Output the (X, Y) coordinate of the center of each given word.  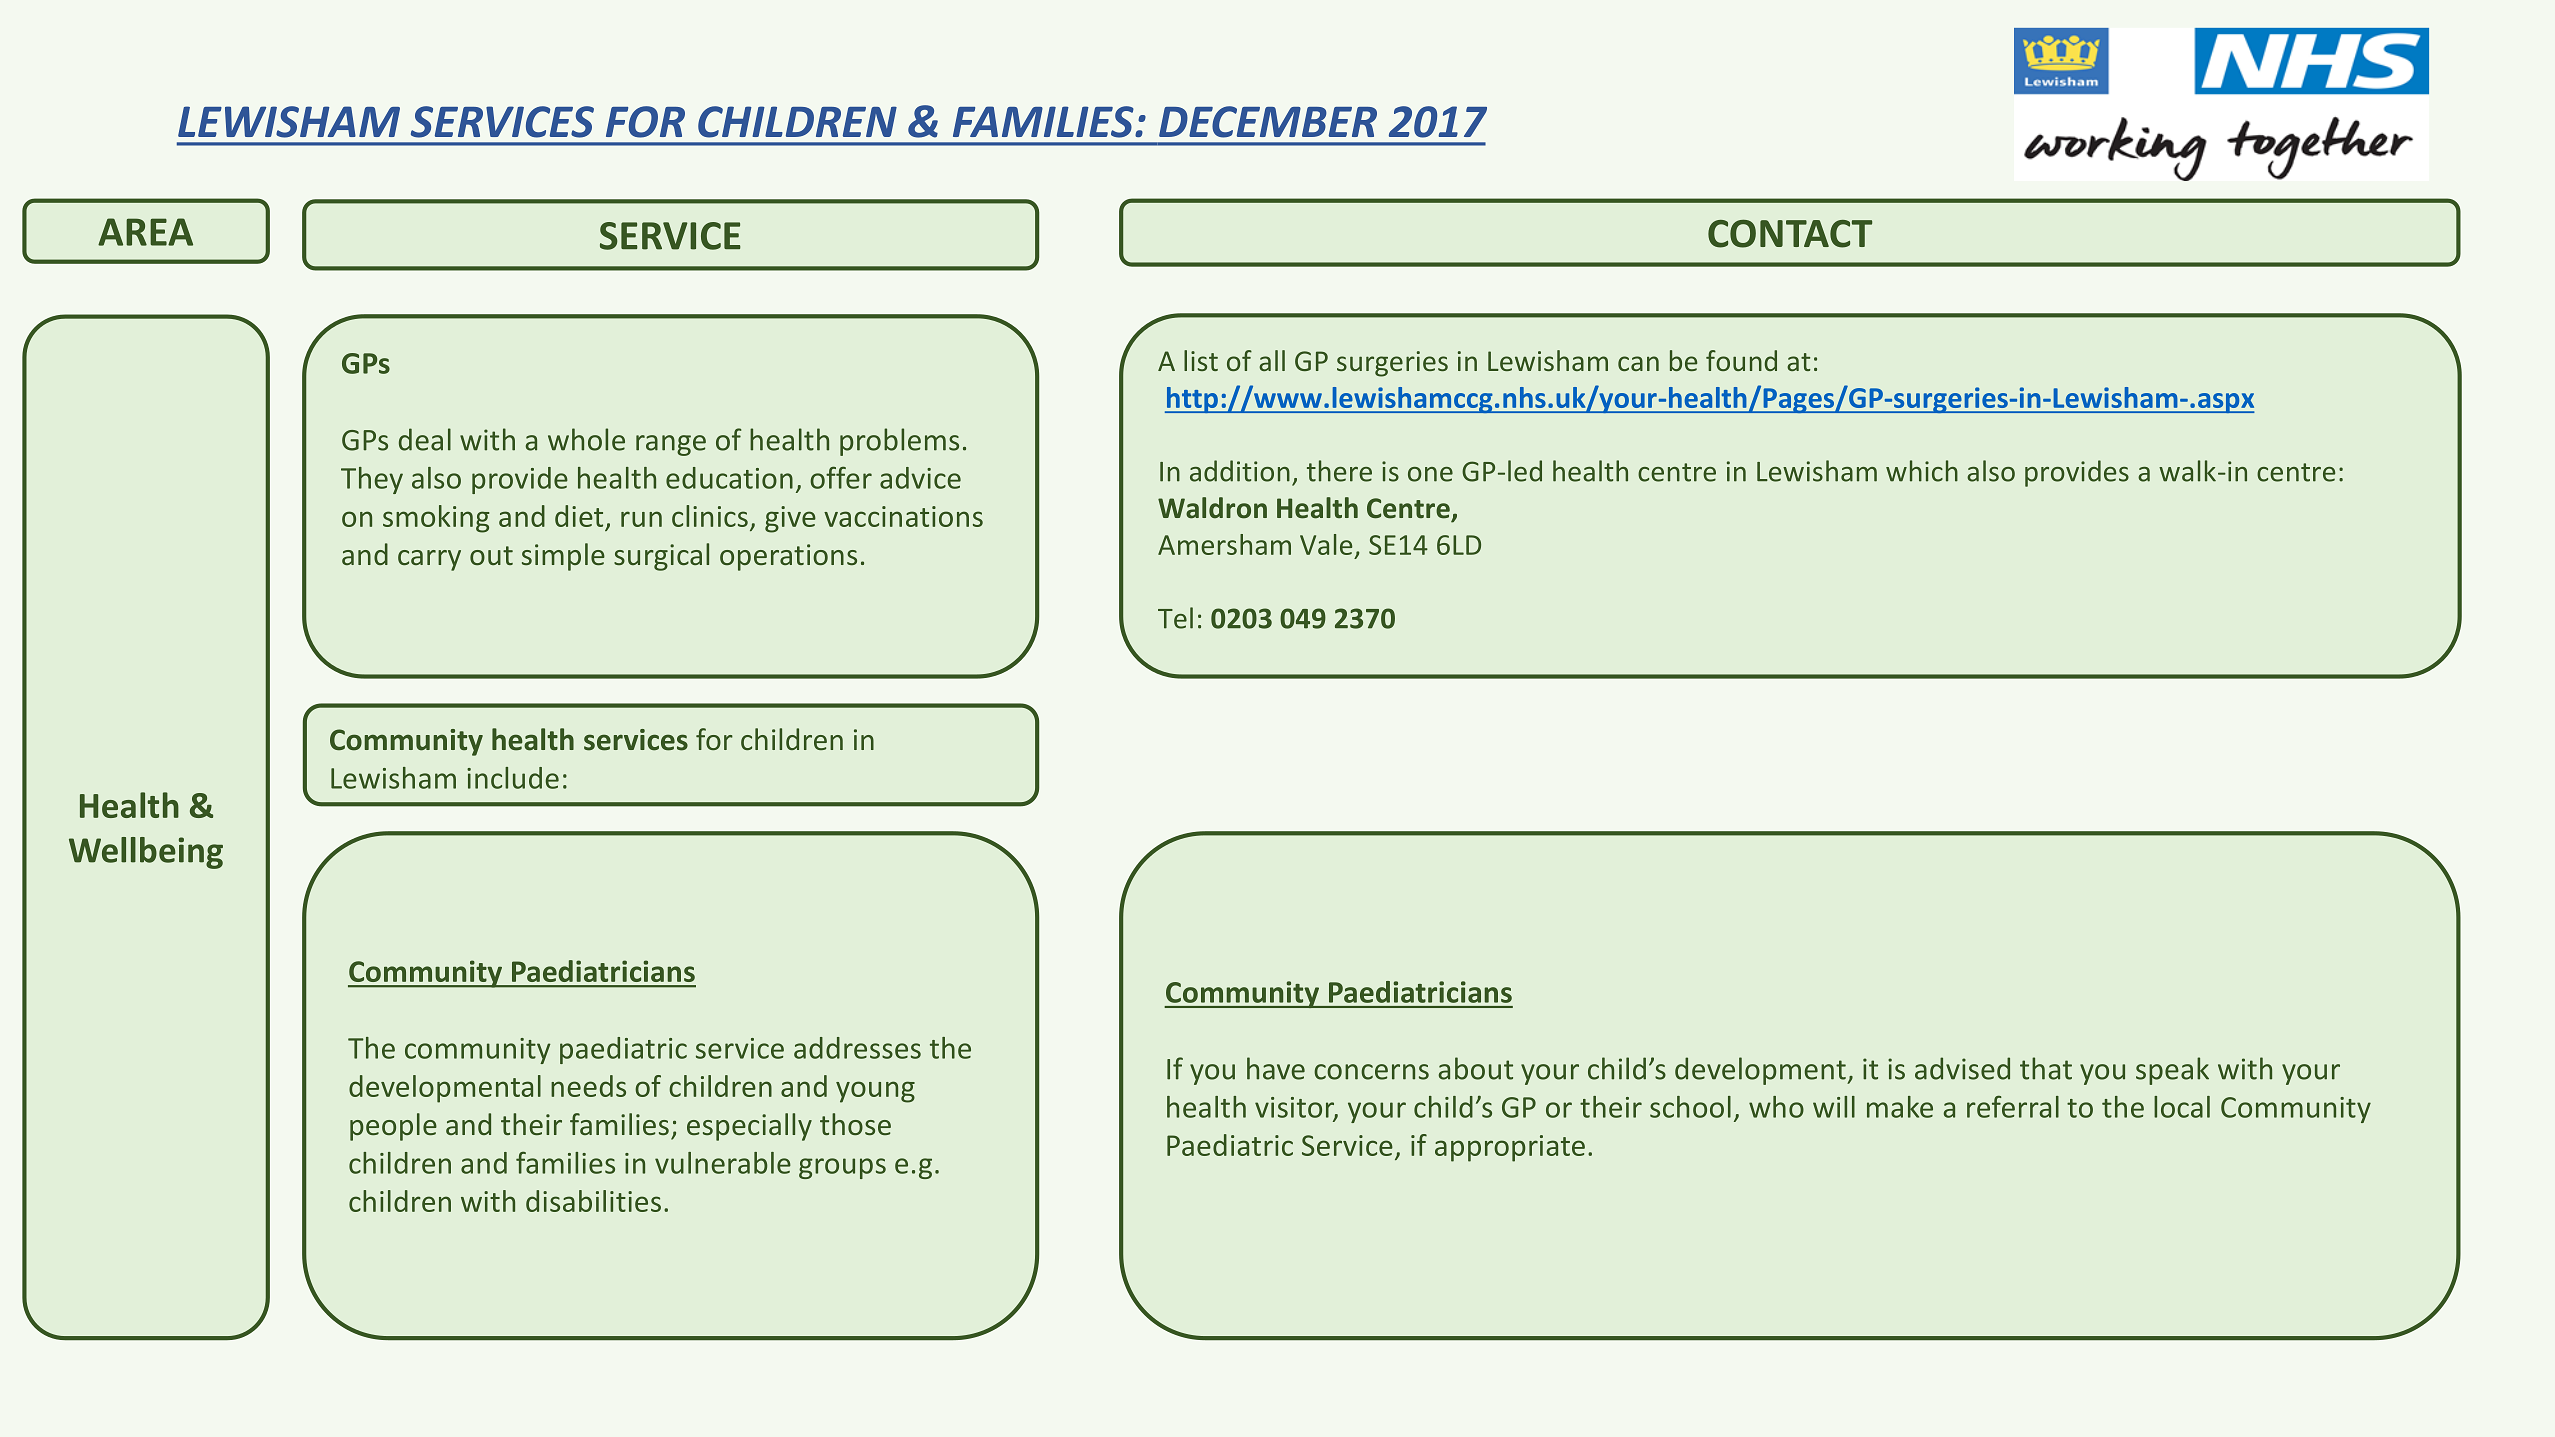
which (1922, 471)
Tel (1175, 618)
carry (429, 560)
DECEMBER (1268, 122)
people (393, 1127)
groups (842, 1168)
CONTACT (1790, 233)
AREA (145, 232)
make (1900, 1107)
